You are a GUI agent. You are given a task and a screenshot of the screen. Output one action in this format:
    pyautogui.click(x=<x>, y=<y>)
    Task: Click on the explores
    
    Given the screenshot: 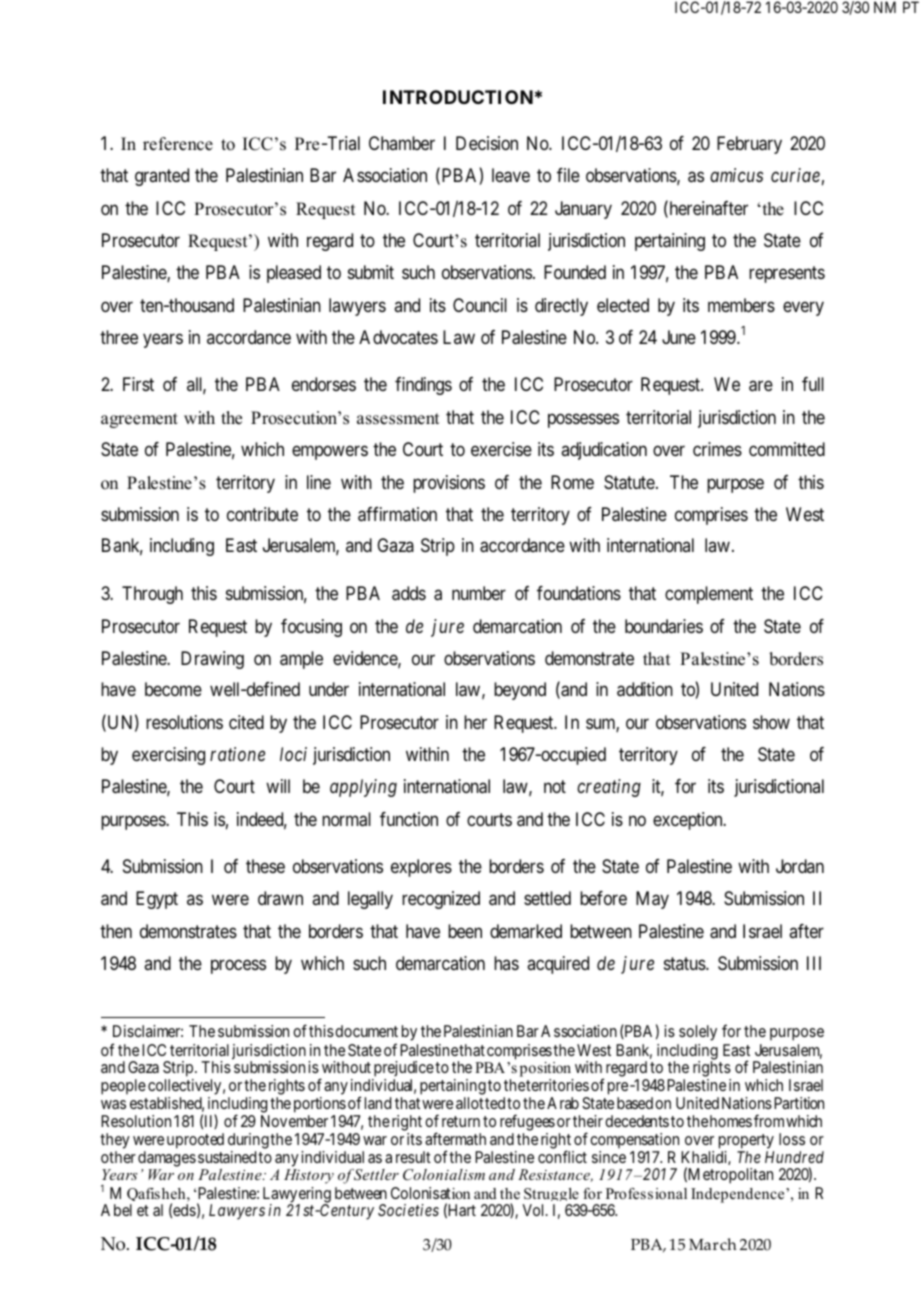 What is the action you would take?
    pyautogui.click(x=421, y=868)
